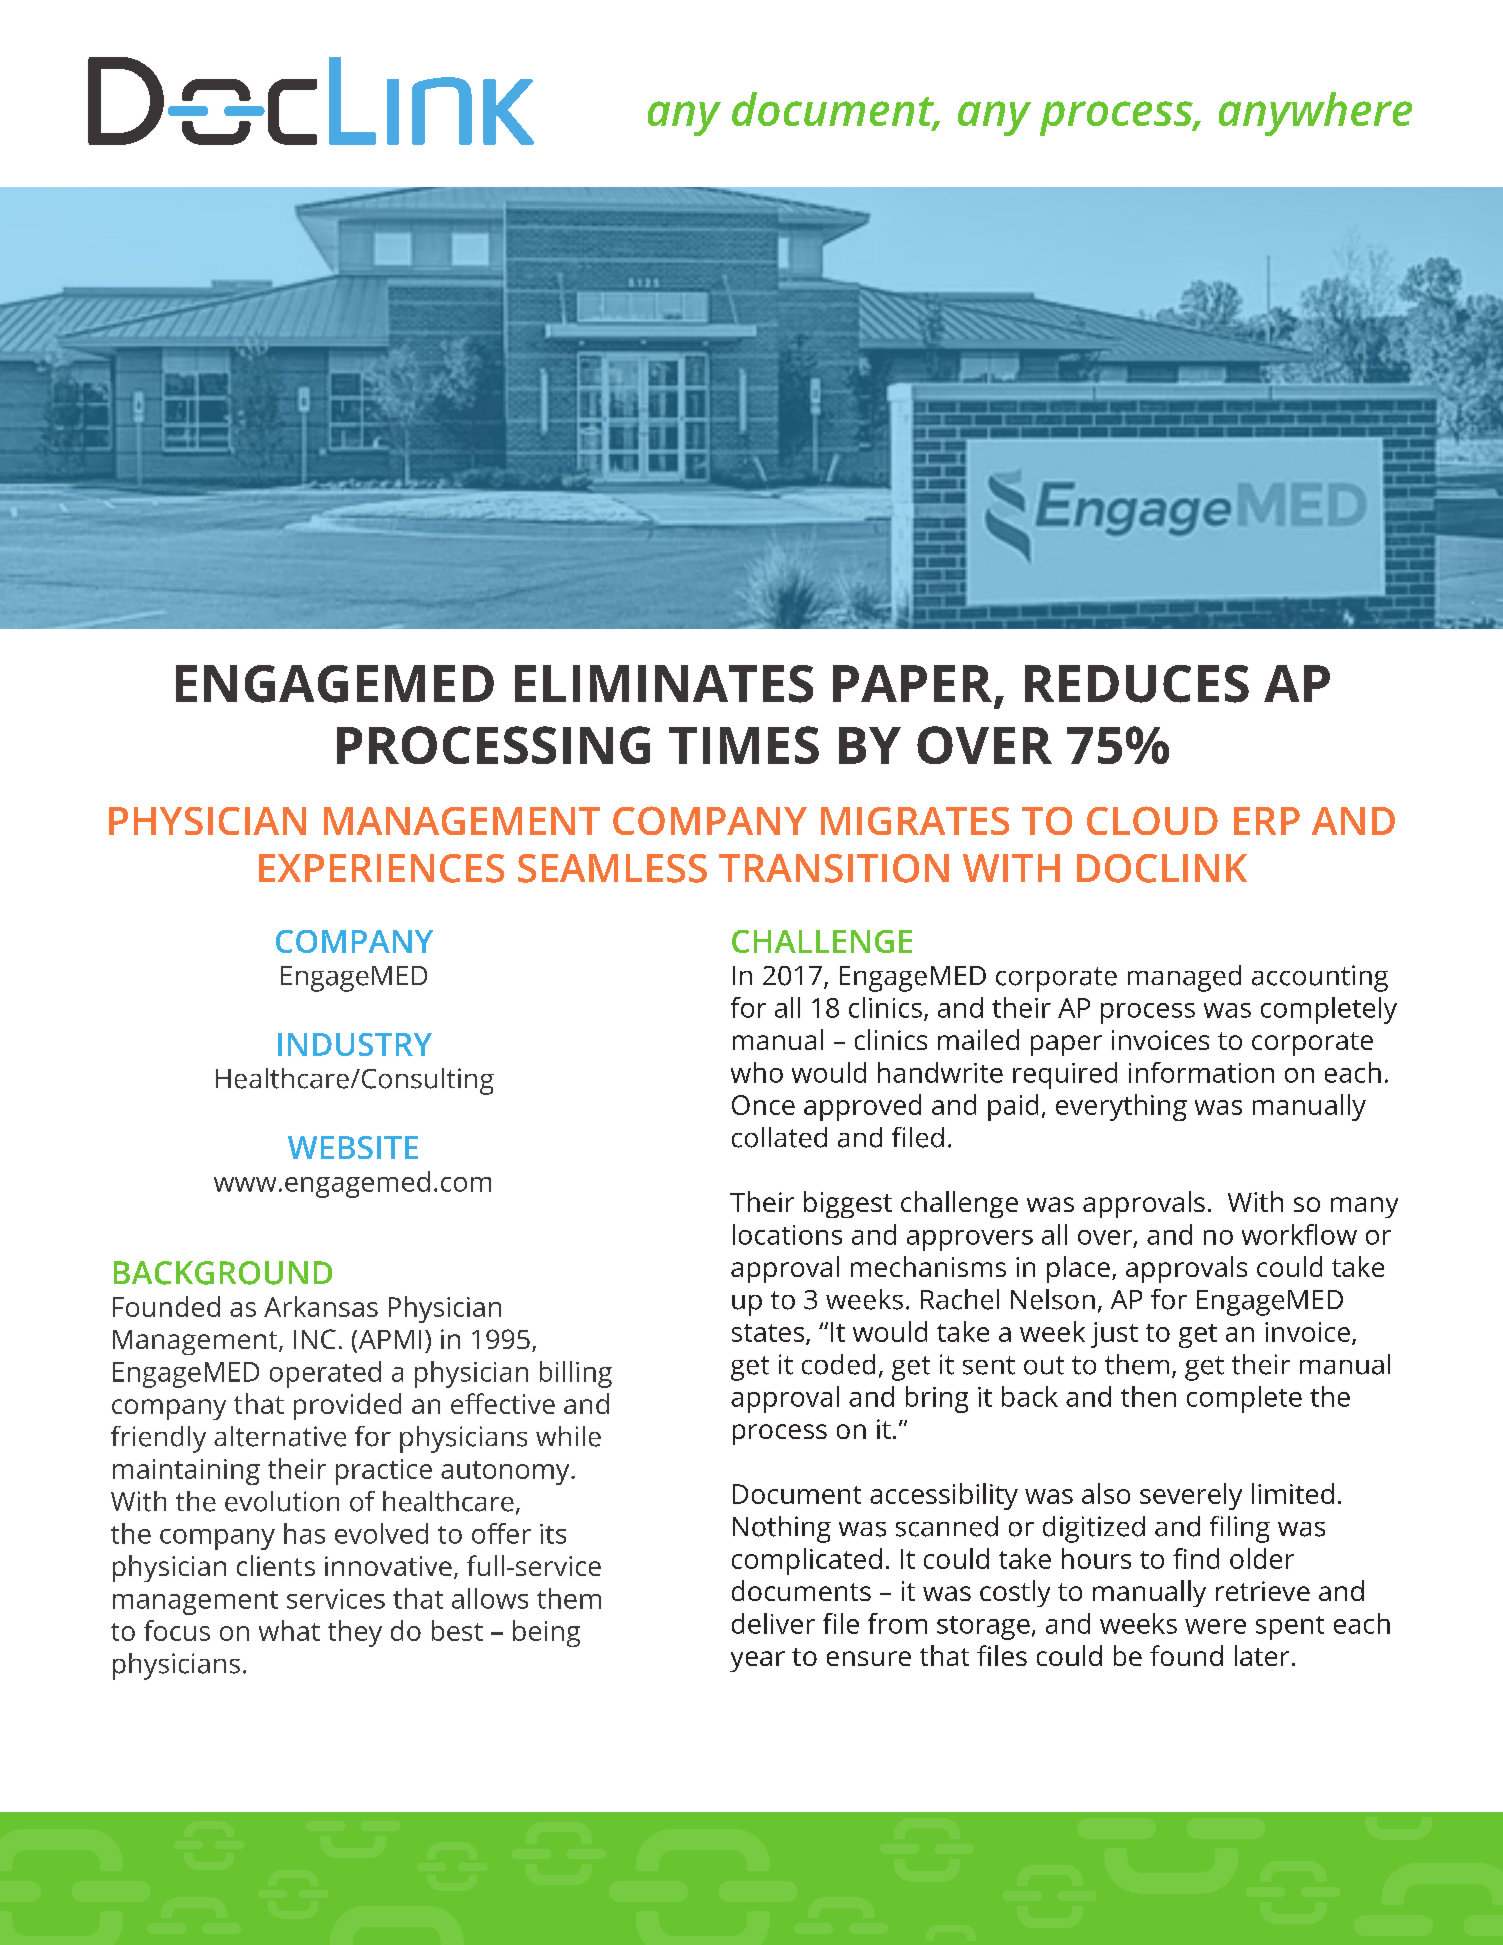 Image resolution: width=1503 pixels, height=1945 pixels. Describe the element at coordinates (1137, 684) in the screenshot. I see `REDUCES` at that location.
